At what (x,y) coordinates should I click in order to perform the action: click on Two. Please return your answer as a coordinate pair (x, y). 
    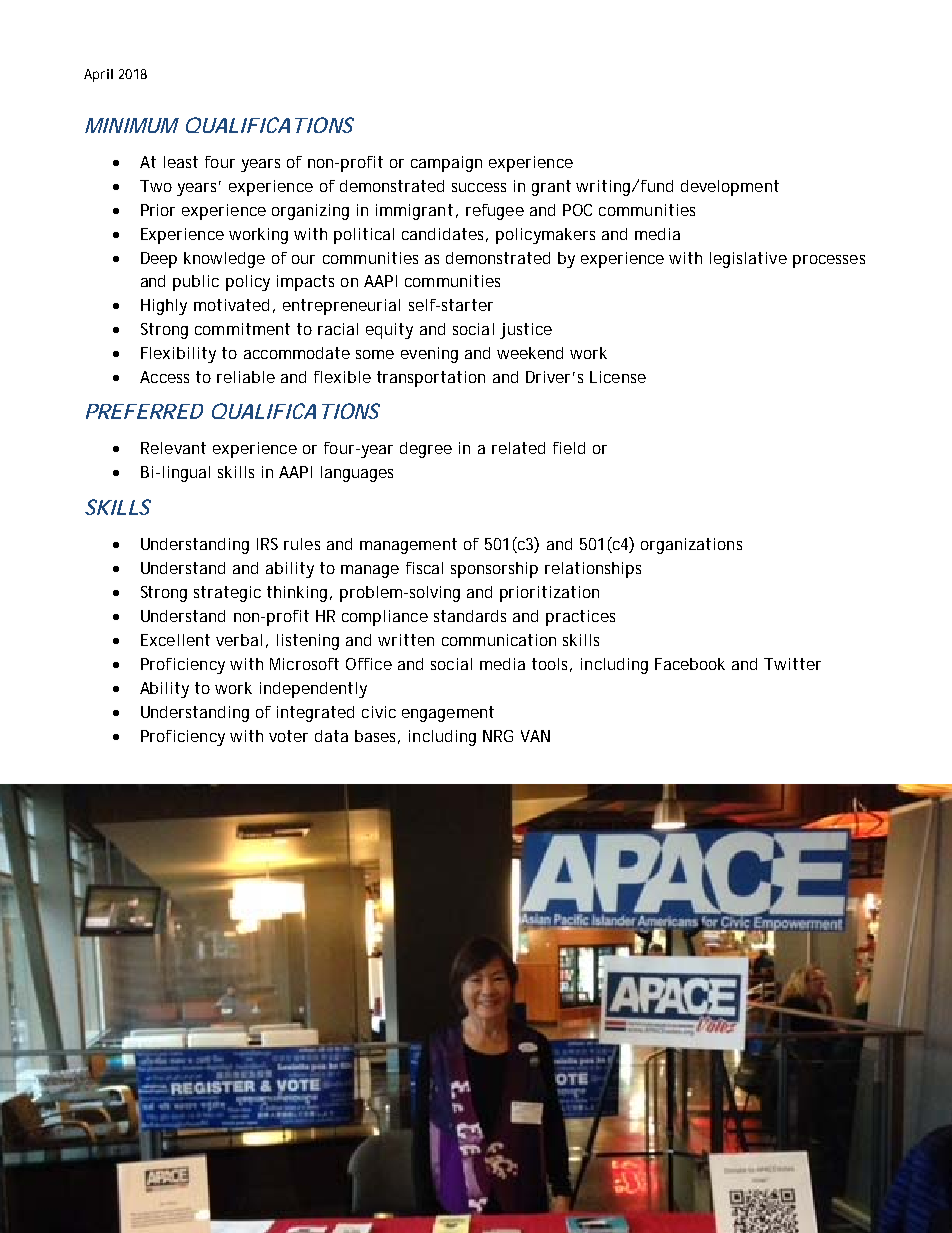
    Looking at the image, I should click on (156, 186).
